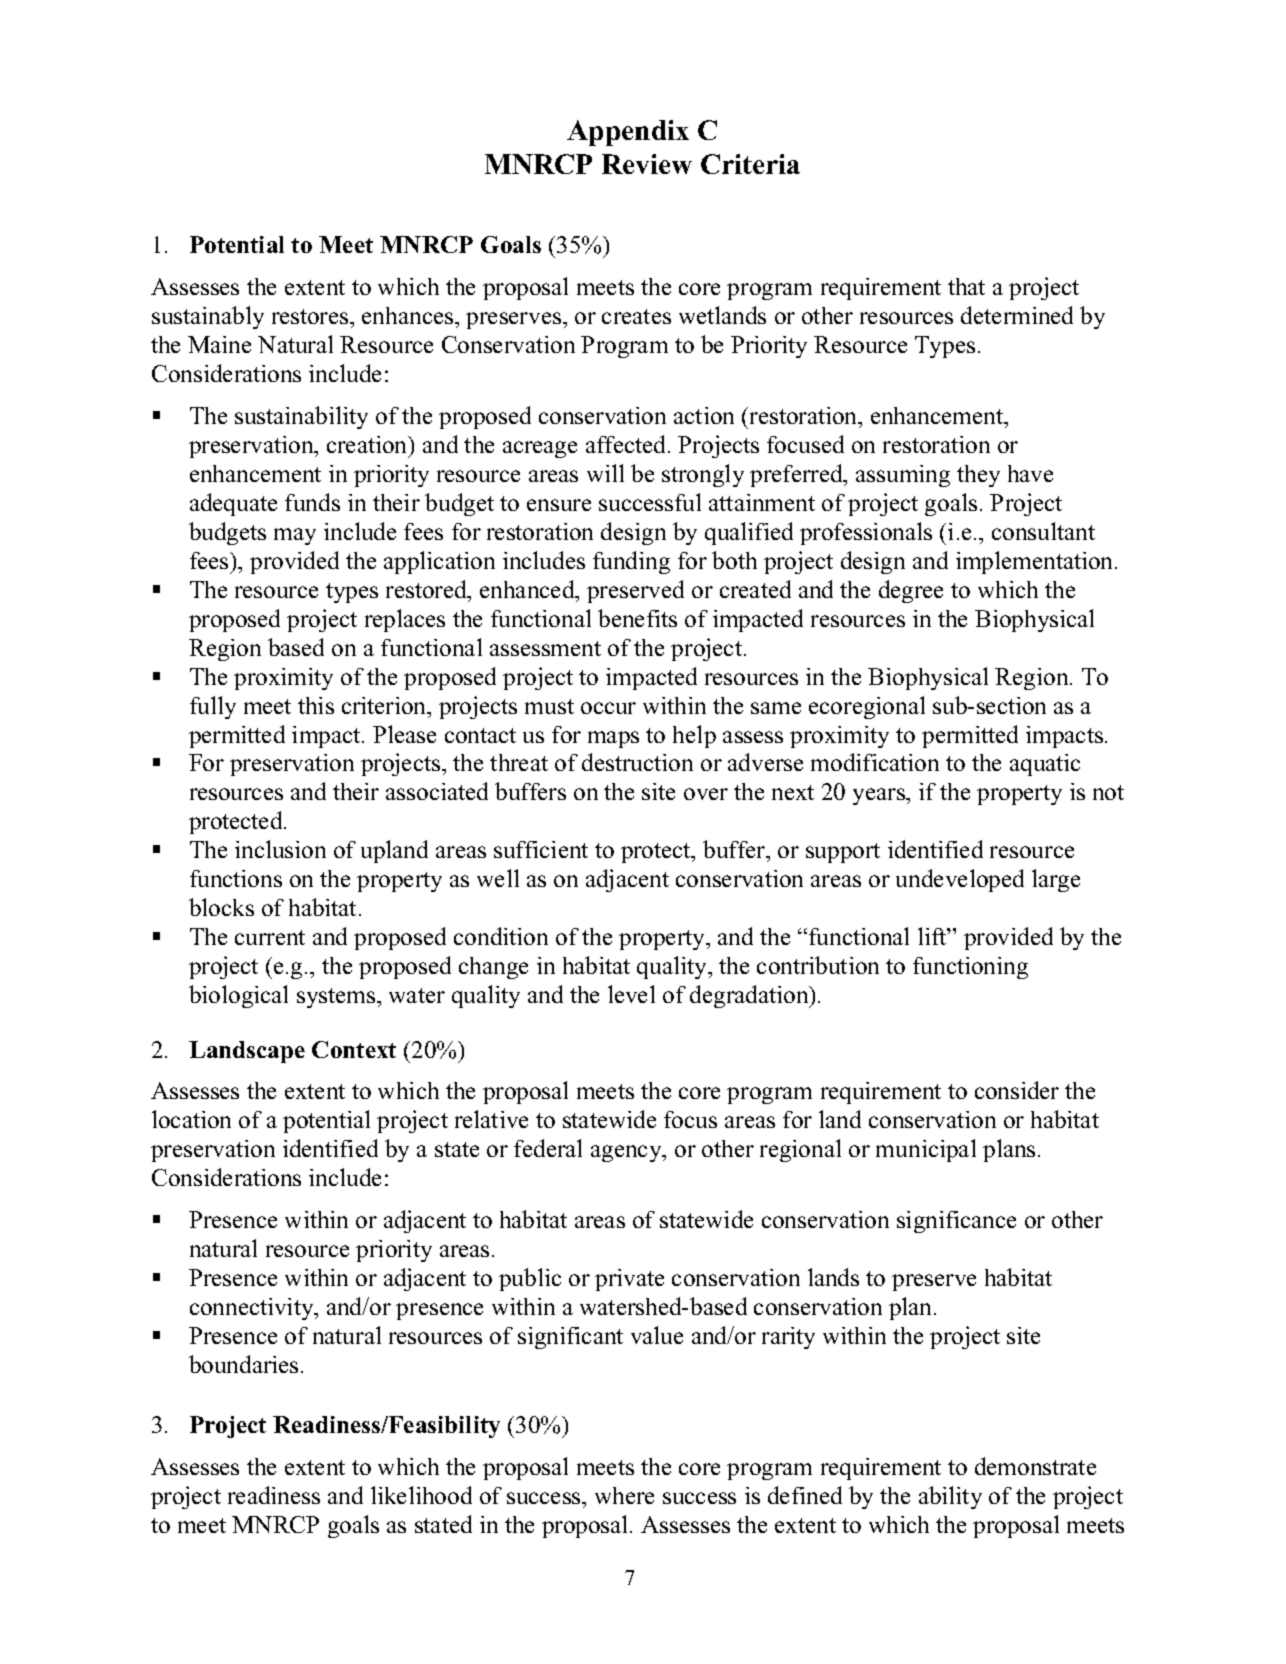 The height and width of the image is (1664, 1286). Describe the element at coordinates (1045, 765) in the image. I see `aquatic` at that location.
